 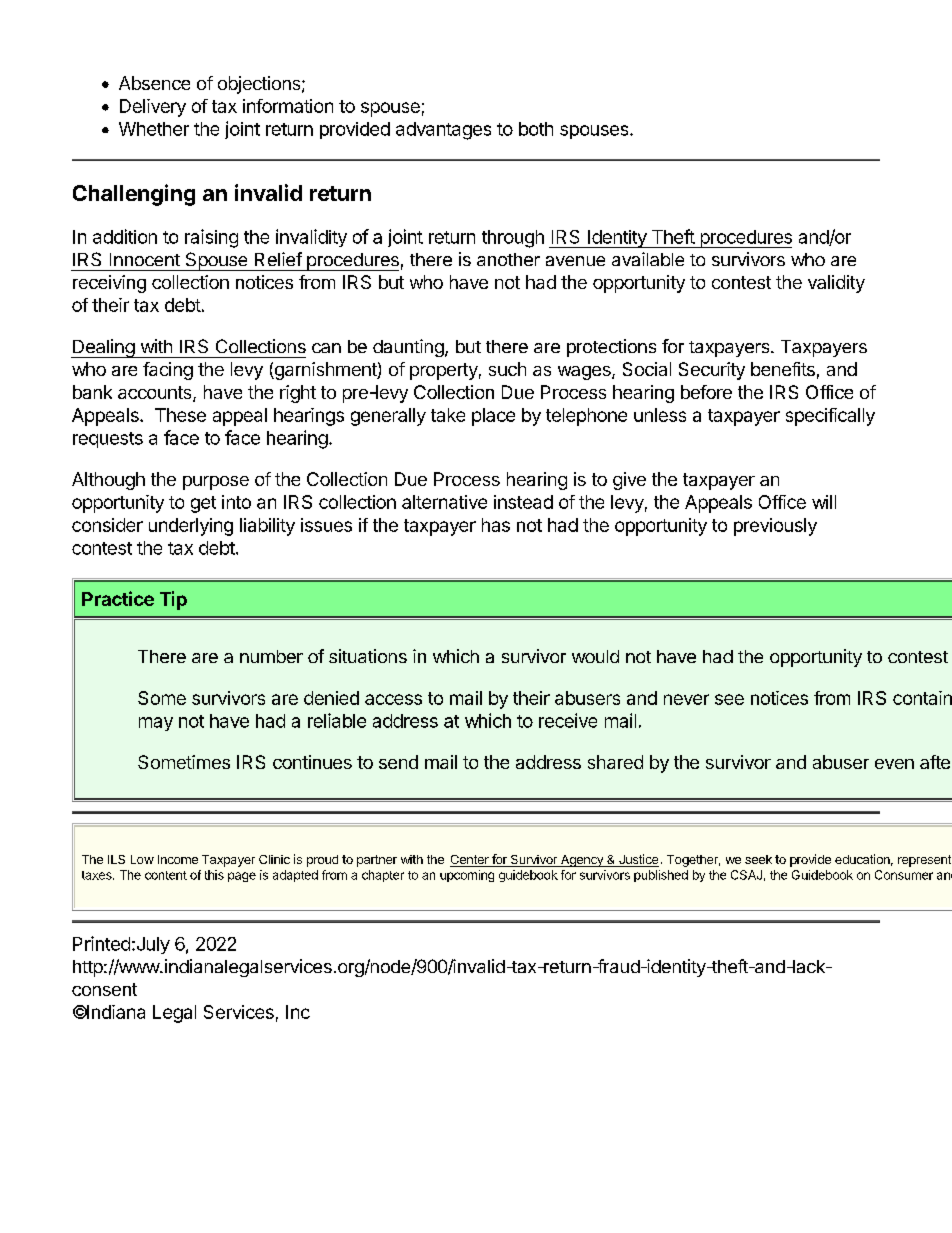 What do you see at coordinates (758, 859) in the screenshot?
I see `seek` at bounding box center [758, 859].
